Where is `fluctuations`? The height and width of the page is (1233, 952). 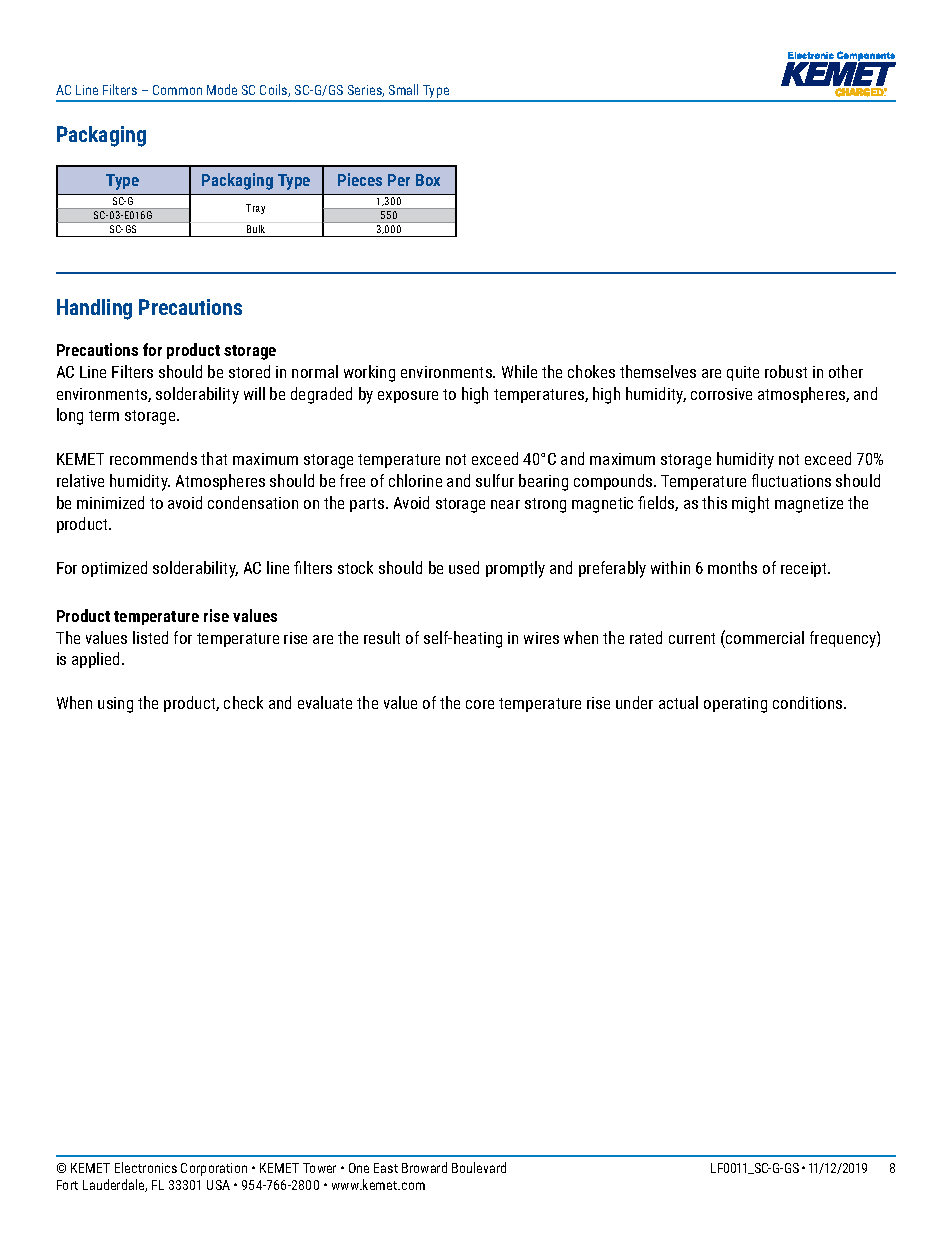 fluctuations is located at coordinates (791, 480).
